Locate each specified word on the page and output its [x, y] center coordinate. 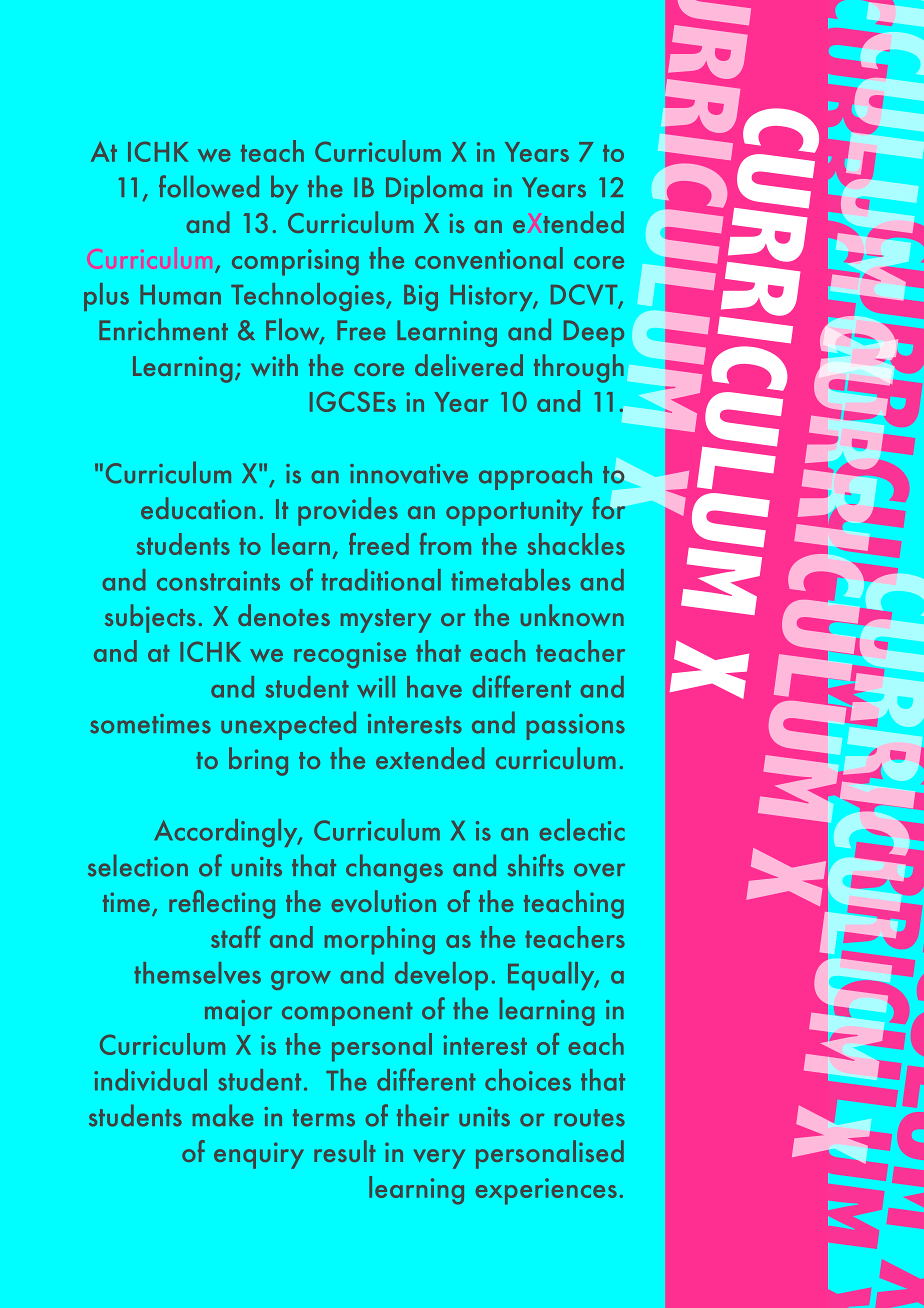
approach [535, 475]
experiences [546, 1191]
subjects [150, 618]
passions [576, 727]
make [223, 1115]
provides [348, 511]
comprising [295, 262]
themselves [197, 973]
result [345, 1151]
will [376, 687]
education [198, 508]
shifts [536, 865]
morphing [380, 940]
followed [209, 186]
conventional [489, 258]
